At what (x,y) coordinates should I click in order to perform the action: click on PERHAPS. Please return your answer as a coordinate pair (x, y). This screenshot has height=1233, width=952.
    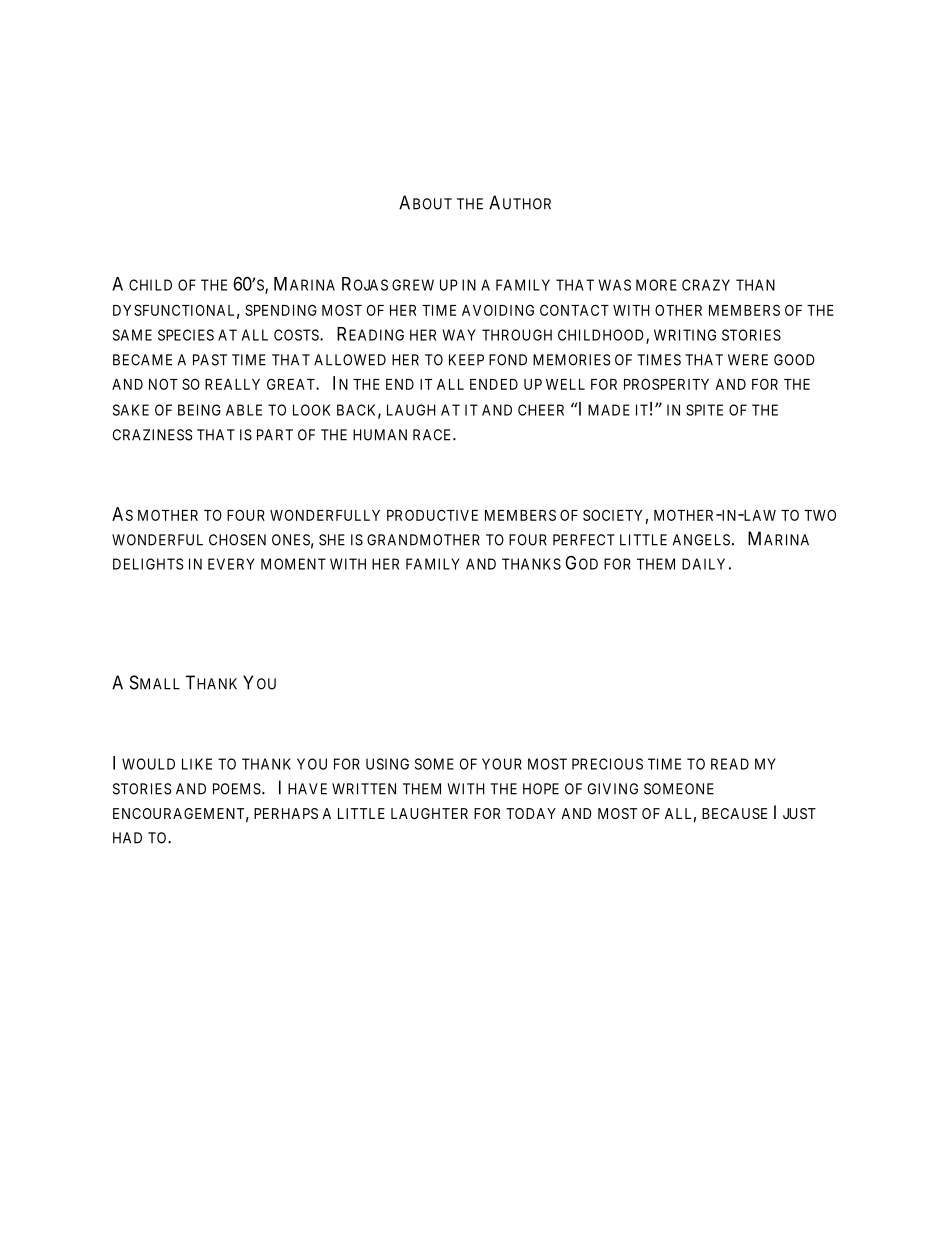
    Looking at the image, I should click on (286, 813).
